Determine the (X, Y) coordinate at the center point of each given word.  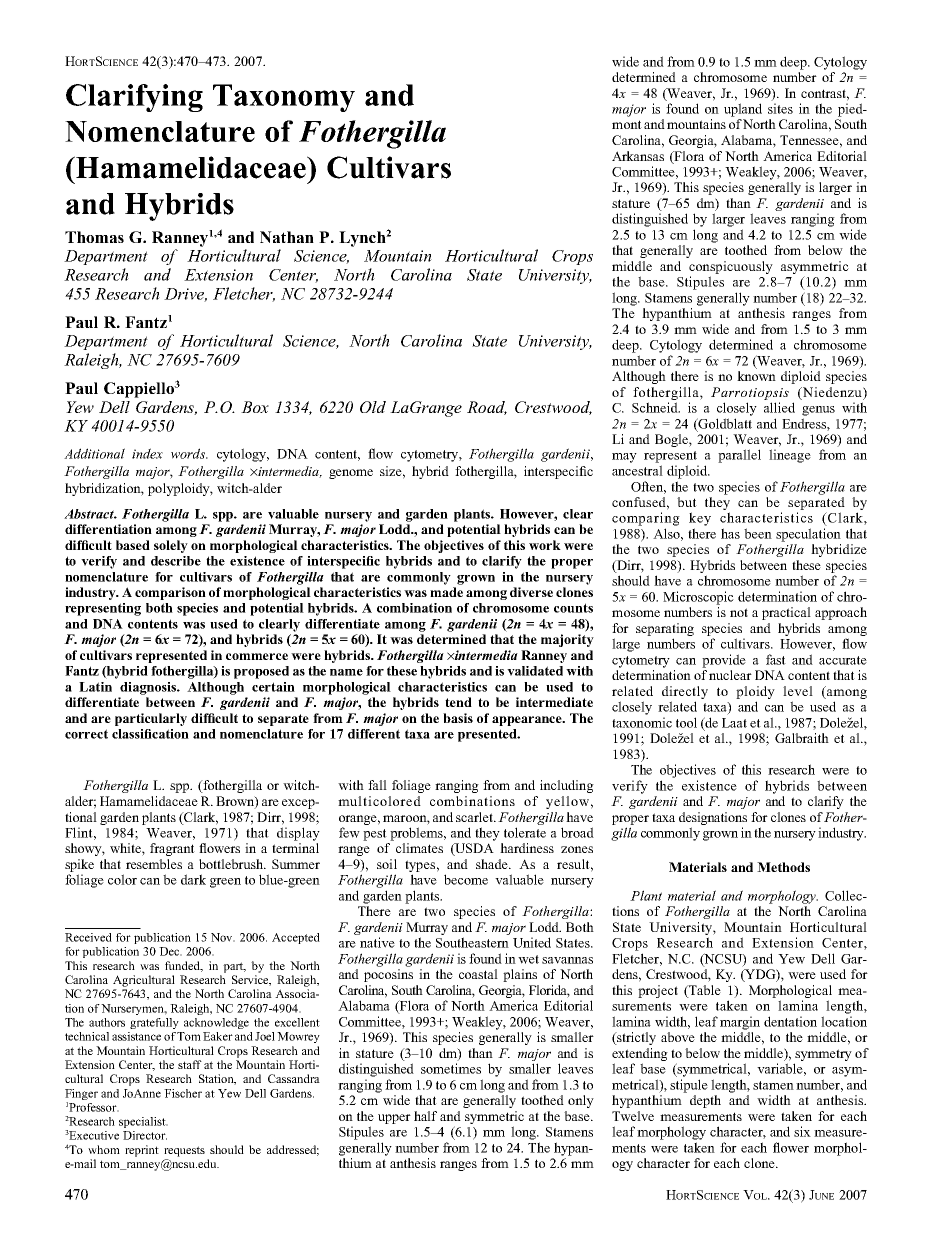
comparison (170, 593)
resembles (154, 864)
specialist (143, 1122)
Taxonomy (284, 98)
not (739, 612)
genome (351, 474)
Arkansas (638, 156)
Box (255, 407)
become (466, 879)
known (756, 376)
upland (743, 110)
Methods (783, 867)
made (446, 592)
